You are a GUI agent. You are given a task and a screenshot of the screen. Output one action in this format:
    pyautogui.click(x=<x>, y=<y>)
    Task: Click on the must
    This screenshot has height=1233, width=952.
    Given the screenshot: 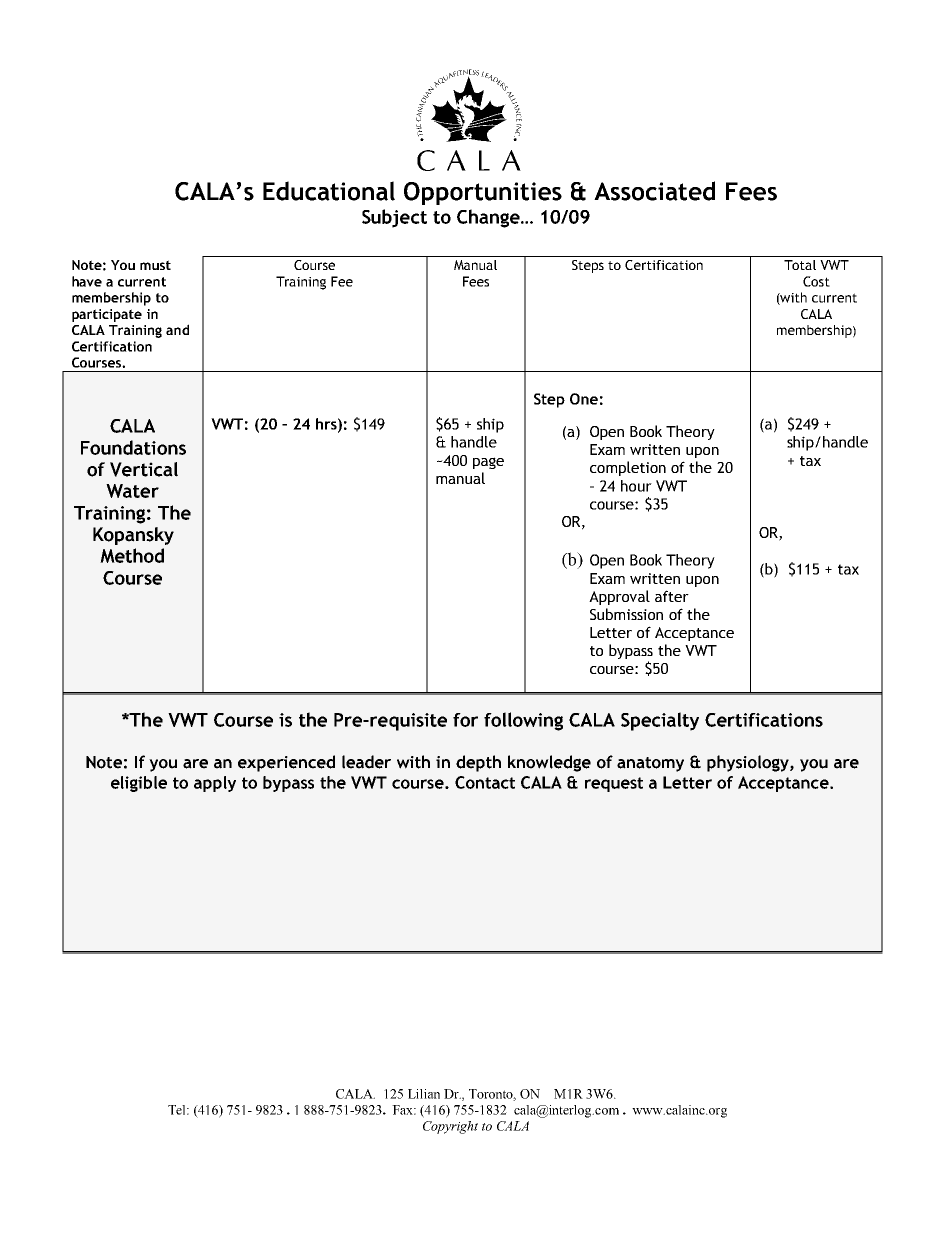 What is the action you would take?
    pyautogui.click(x=155, y=265)
